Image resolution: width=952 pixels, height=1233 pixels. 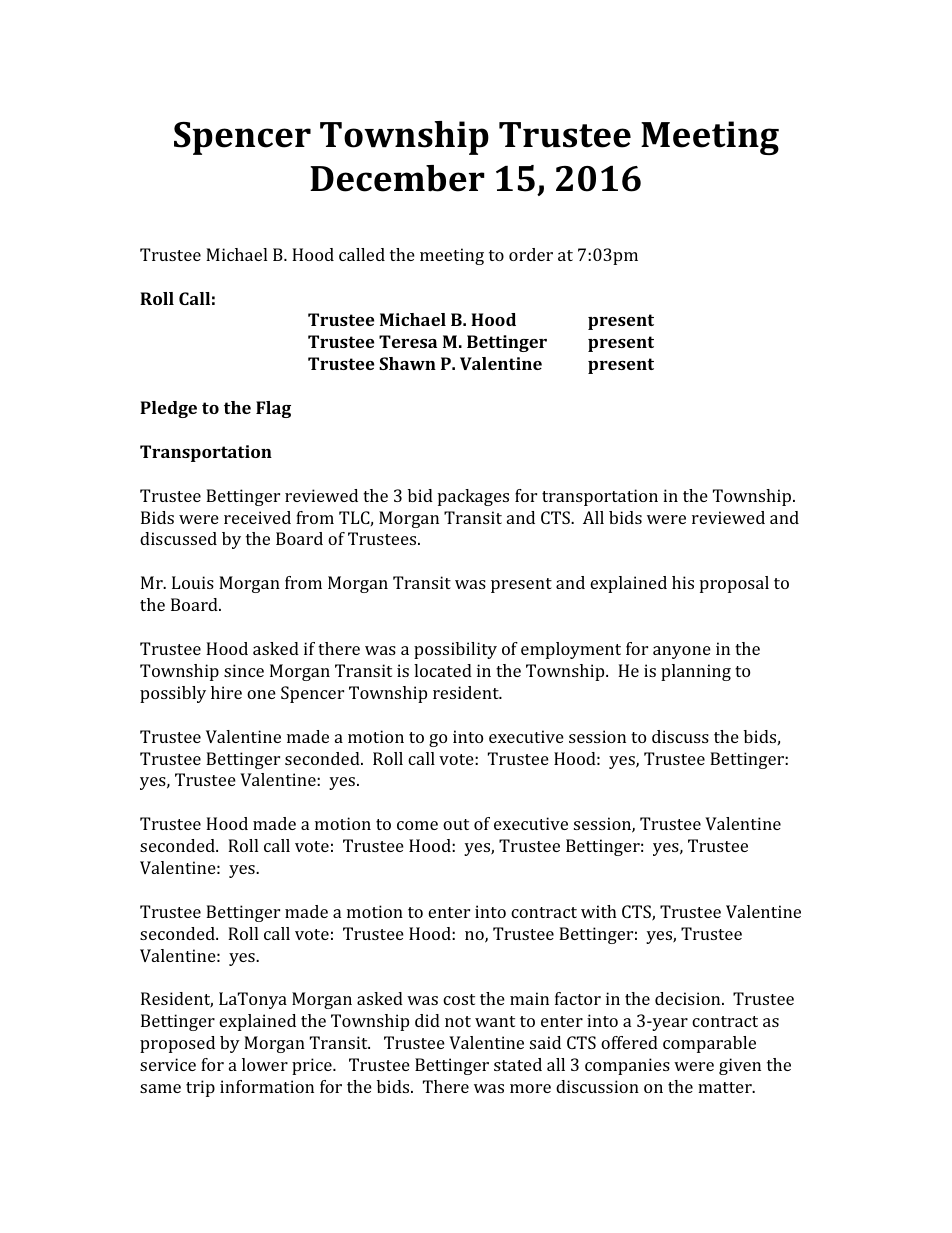 I want to click on Teresa, so click(x=408, y=341).
